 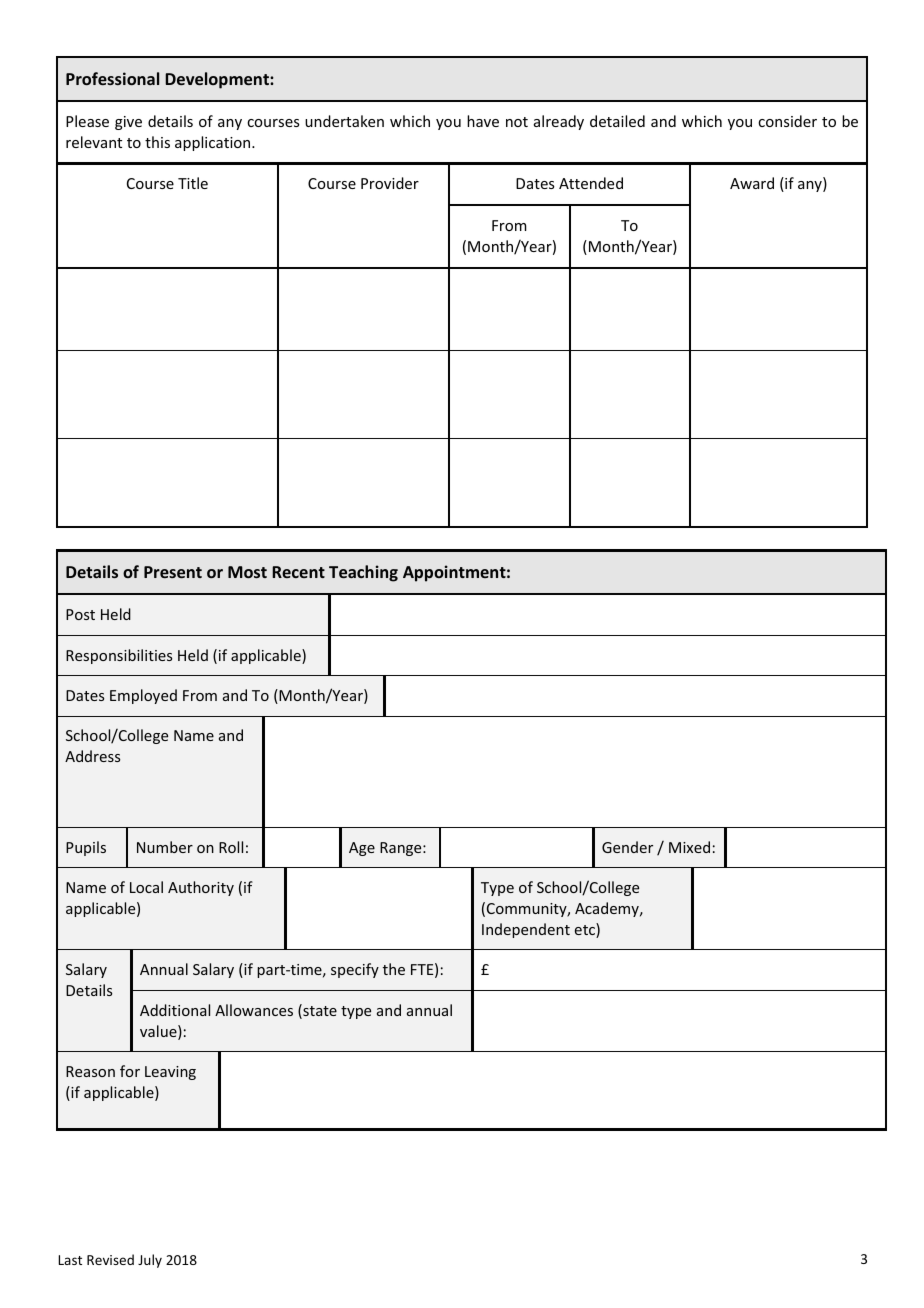 I want to click on detailed, so click(x=617, y=121).
